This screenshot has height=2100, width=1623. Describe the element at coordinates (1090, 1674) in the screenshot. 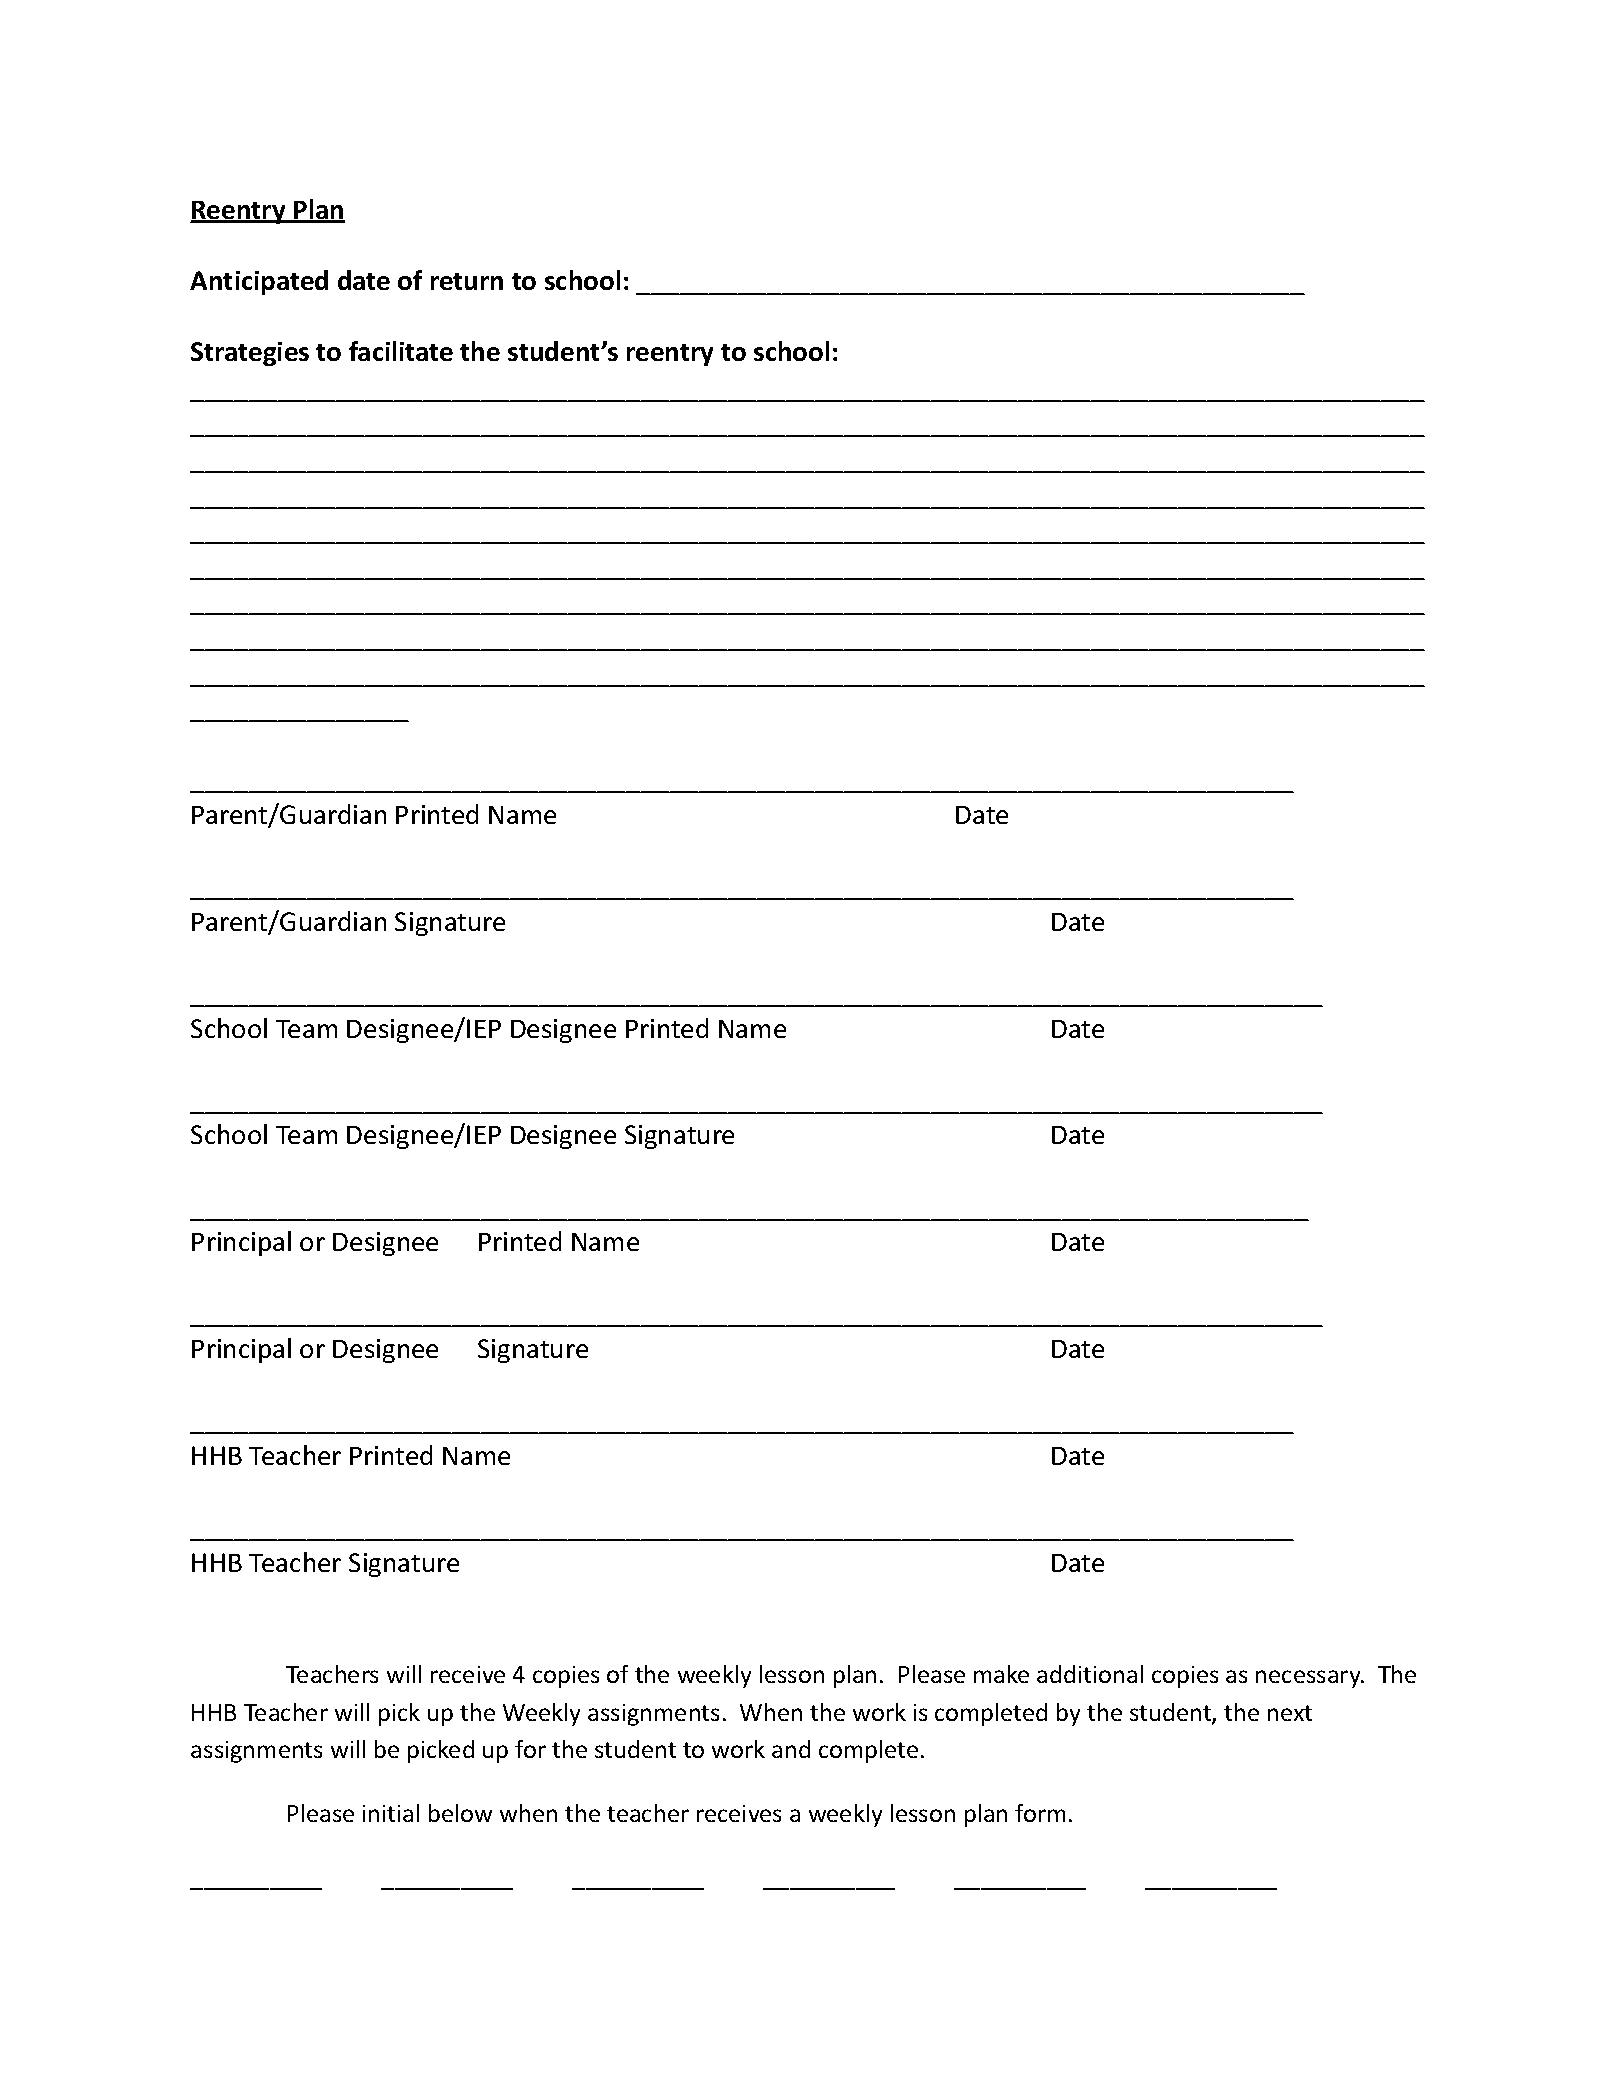

I see `additional` at that location.
